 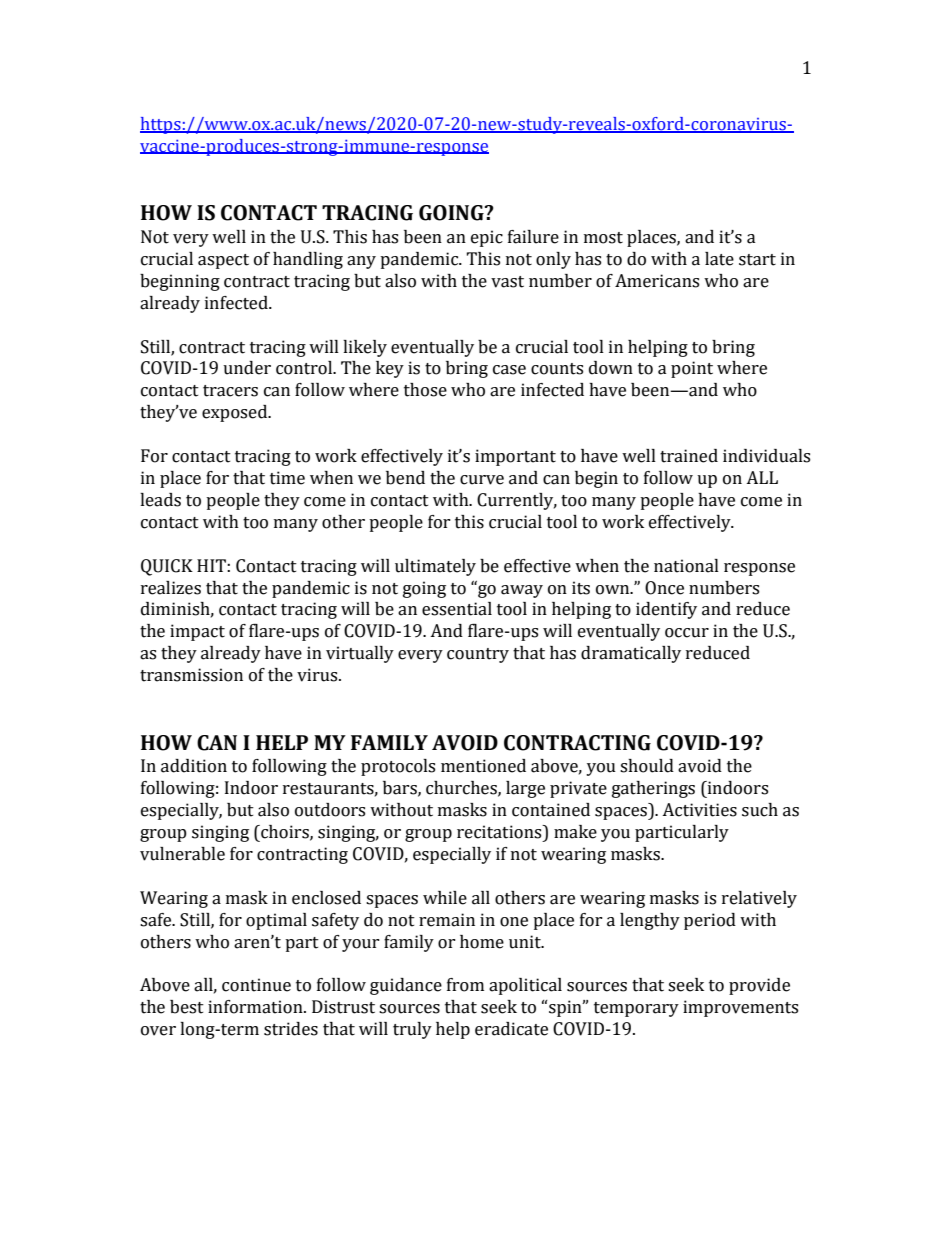 I want to click on Activities, so click(x=699, y=810).
